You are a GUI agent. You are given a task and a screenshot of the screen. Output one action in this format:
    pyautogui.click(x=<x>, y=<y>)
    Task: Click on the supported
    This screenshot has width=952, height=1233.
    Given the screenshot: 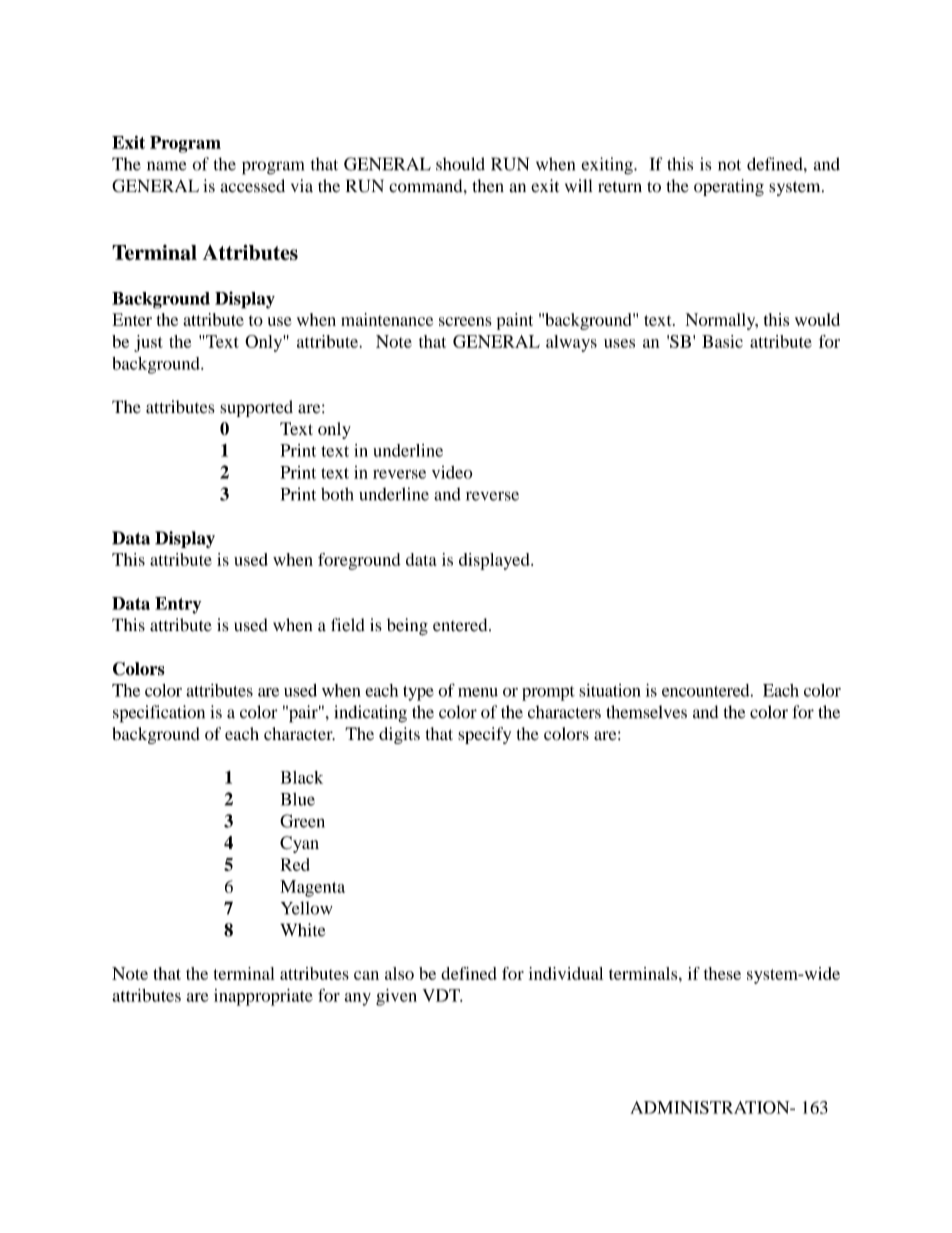 What is the action you would take?
    pyautogui.click(x=256, y=408)
